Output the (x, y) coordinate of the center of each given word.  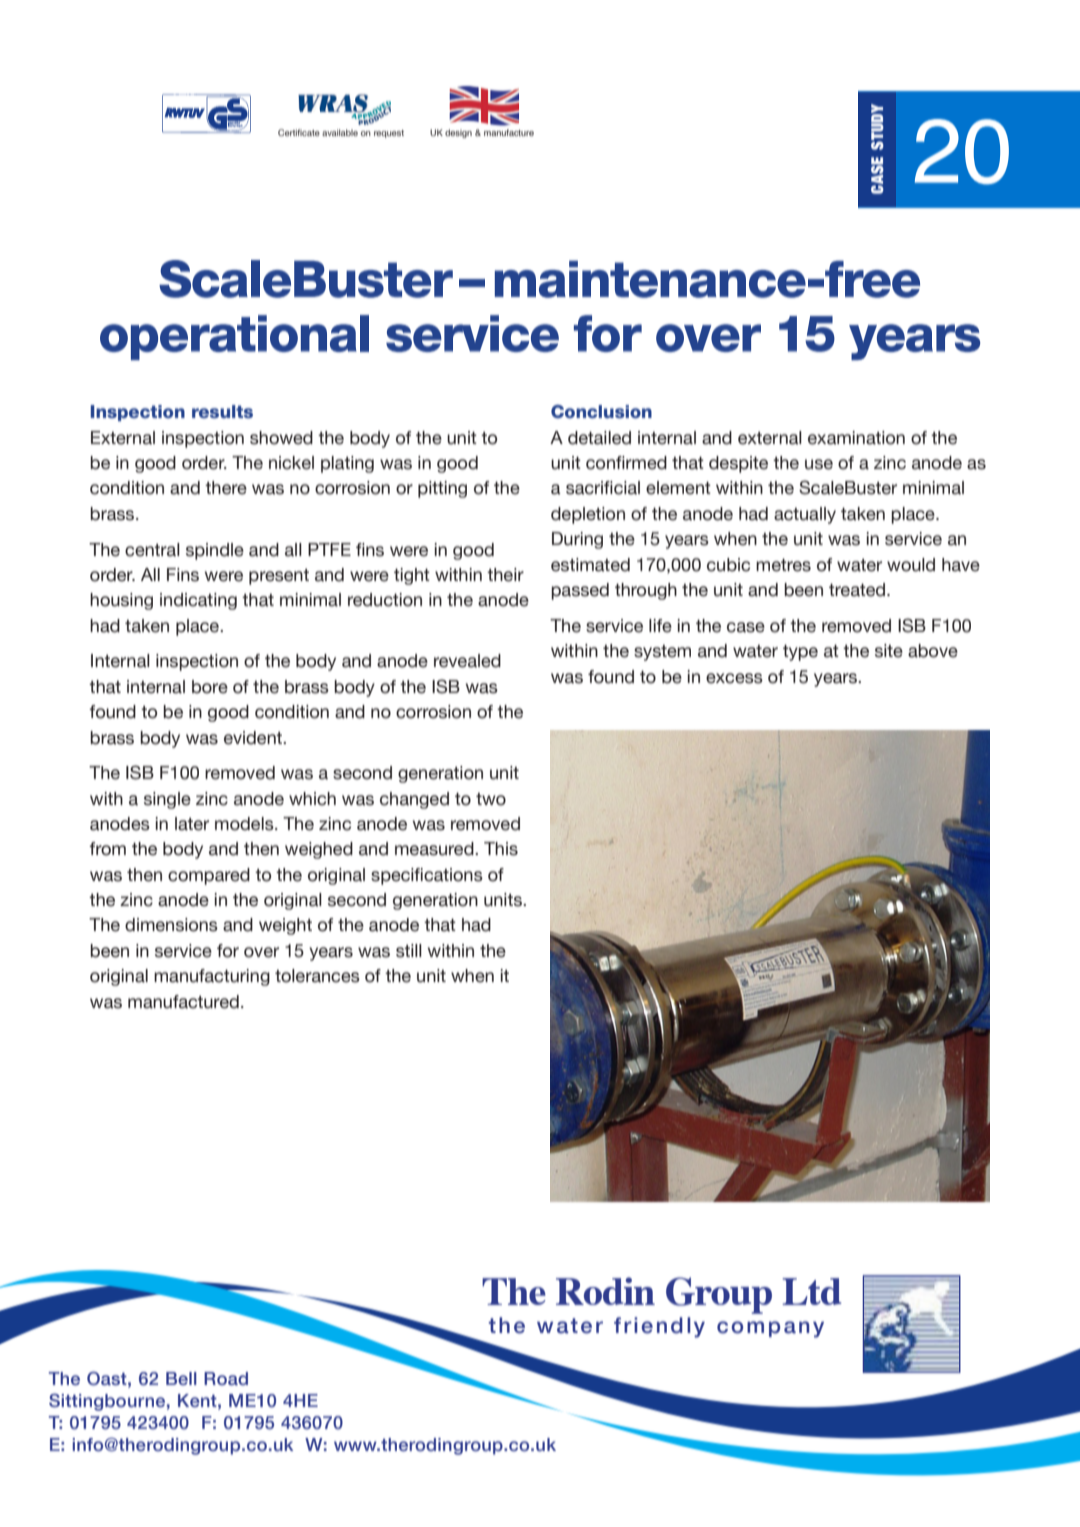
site (889, 651)
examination (856, 438)
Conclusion (601, 411)
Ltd (811, 1291)
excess (734, 678)
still (409, 951)
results (222, 411)
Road (226, 1379)
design (458, 133)
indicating (198, 601)
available (340, 132)
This (501, 849)
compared (209, 876)
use (819, 464)
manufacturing (212, 977)
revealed (467, 661)
